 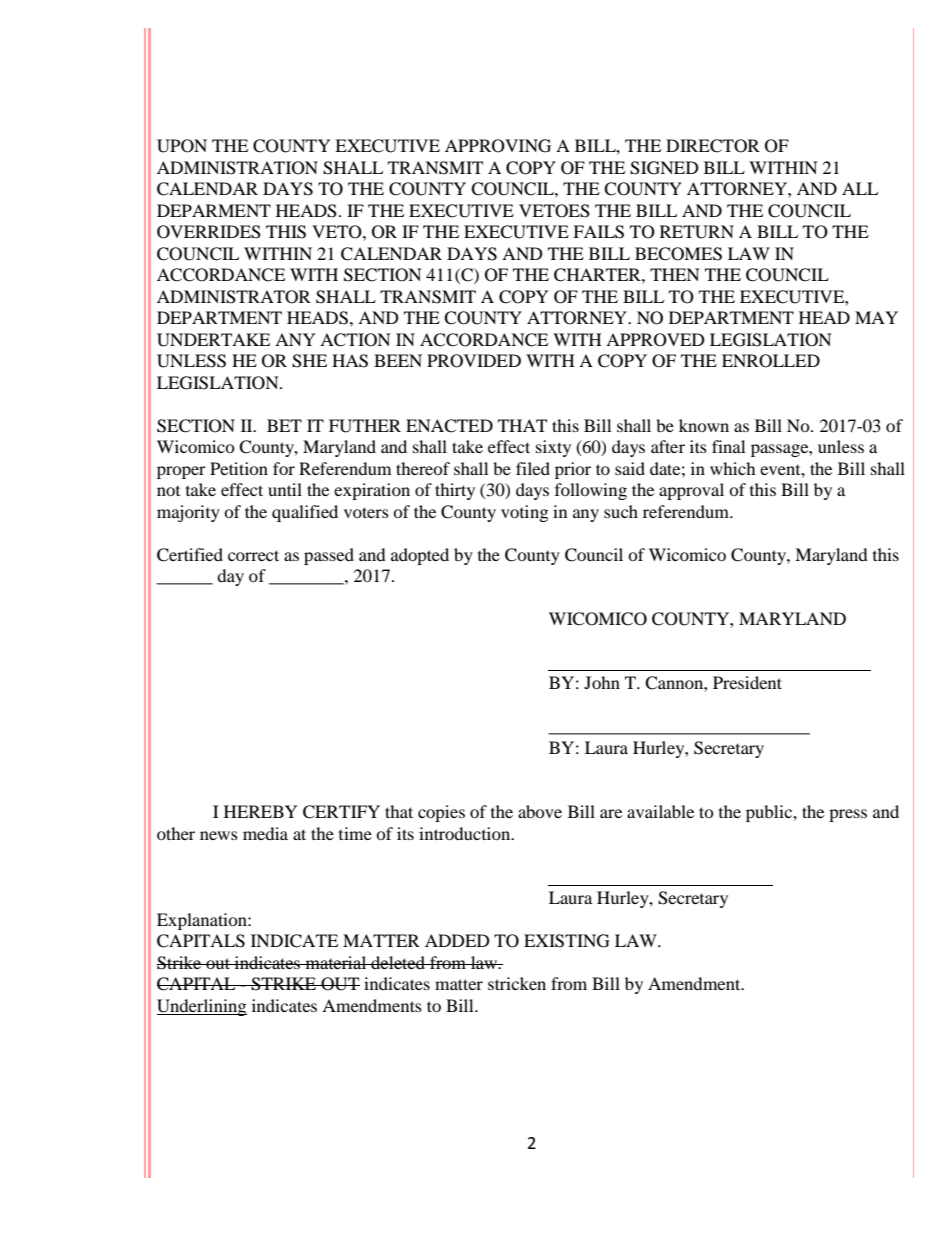 What do you see at coordinates (524, 513) in the screenshot?
I see `voting` at bounding box center [524, 513].
